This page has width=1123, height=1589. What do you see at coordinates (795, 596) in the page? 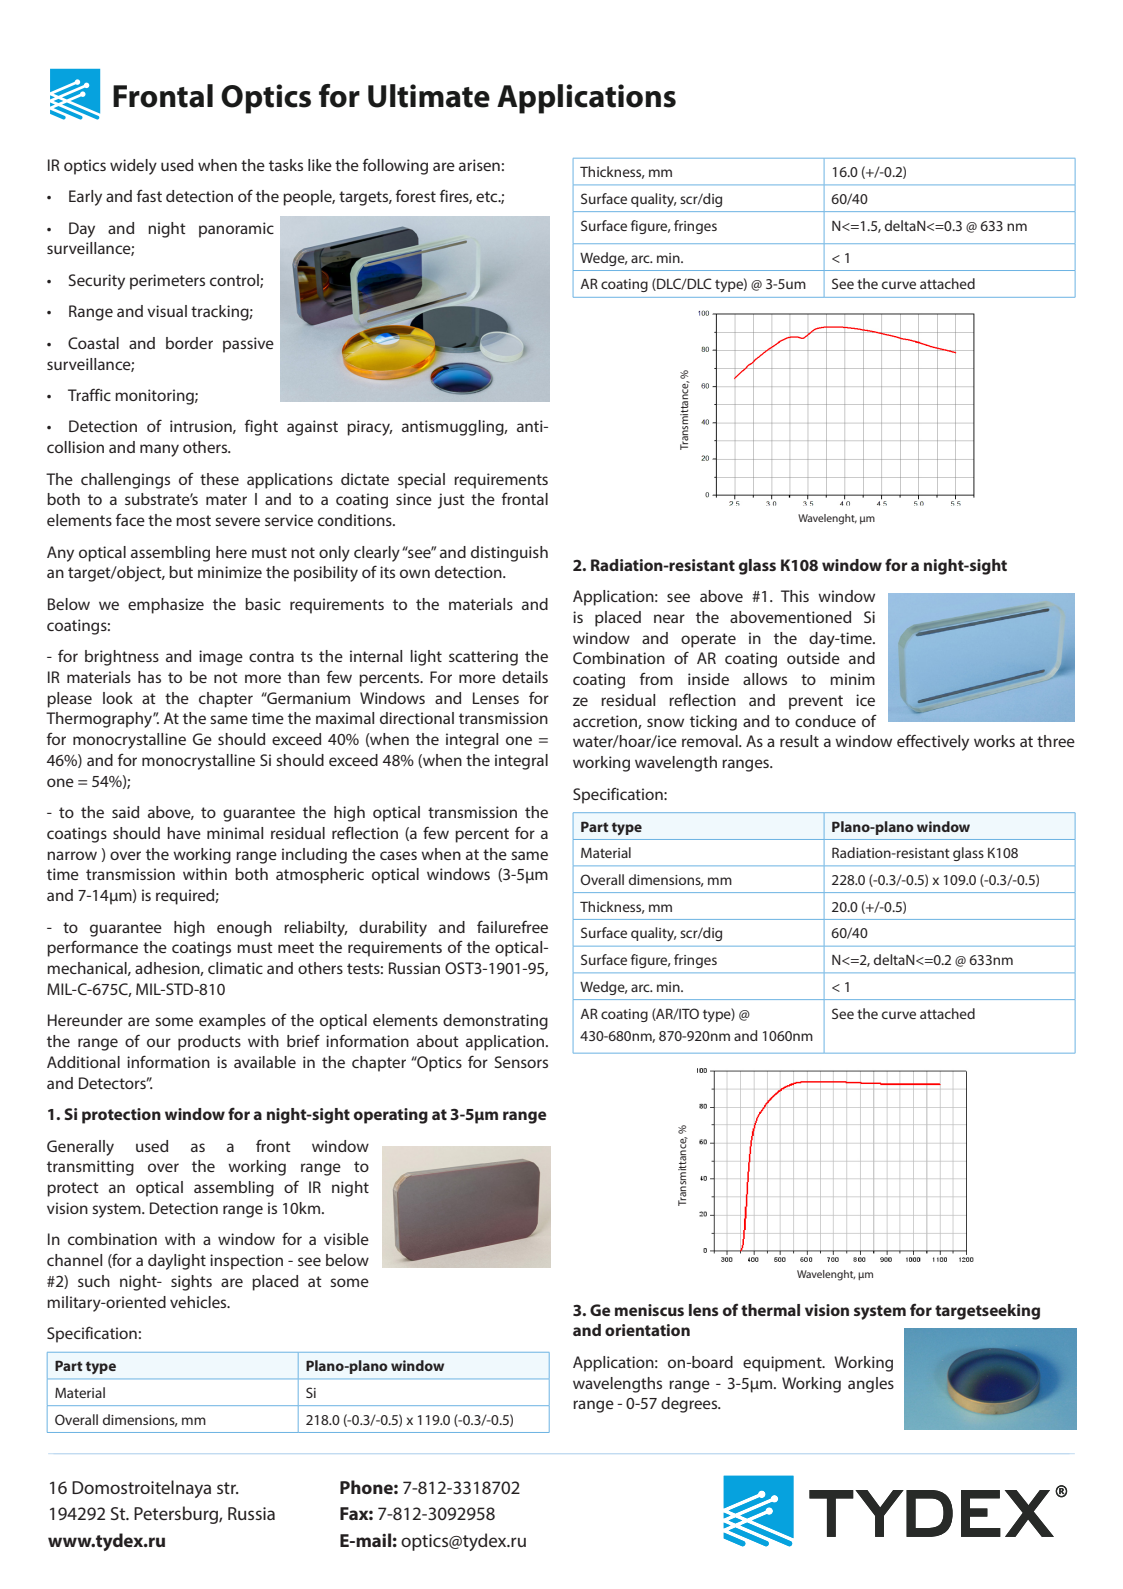
I see `This` at bounding box center [795, 596].
